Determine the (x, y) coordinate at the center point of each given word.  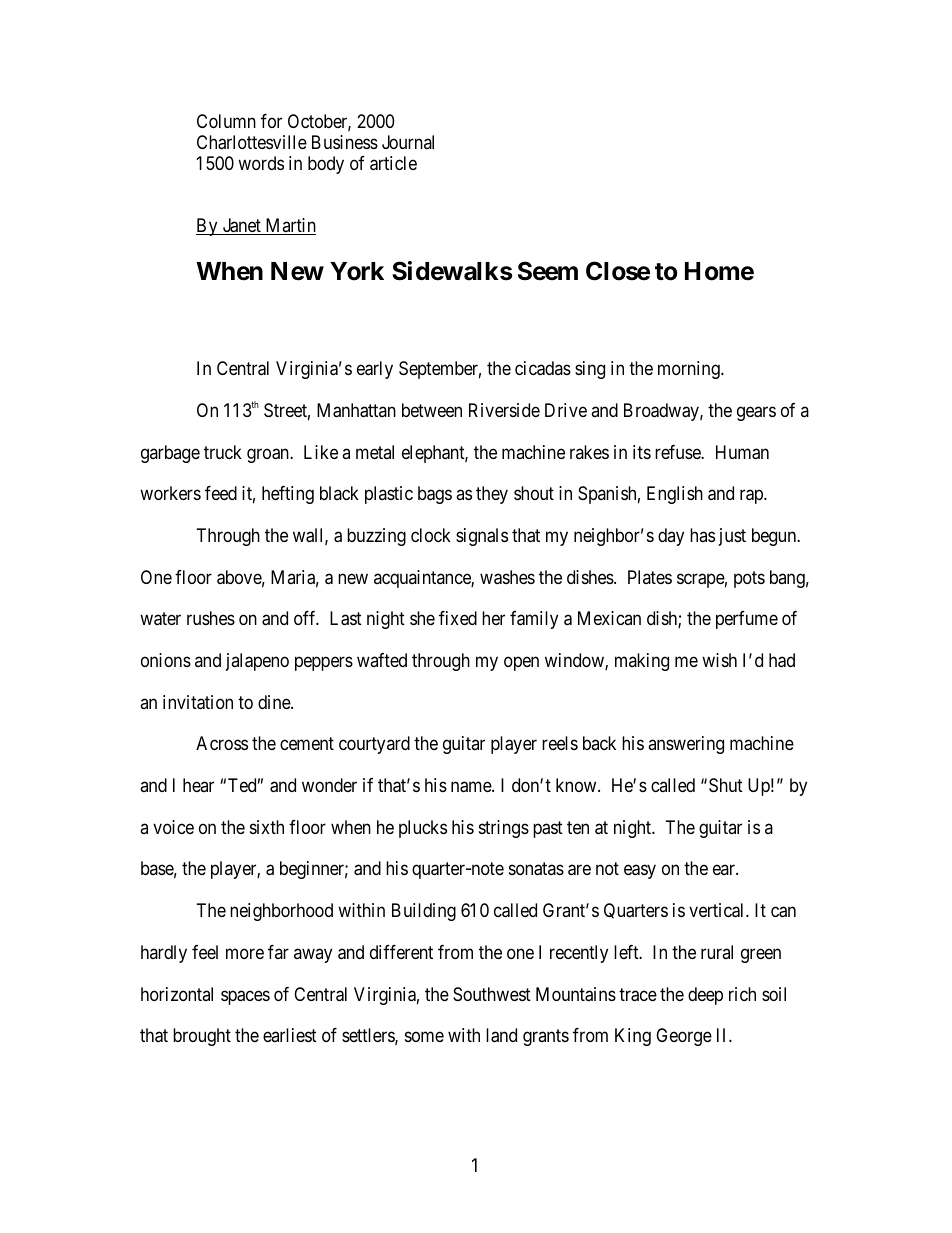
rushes (211, 618)
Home (719, 271)
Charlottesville (252, 142)
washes (507, 577)
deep (705, 996)
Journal (408, 142)
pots (749, 579)
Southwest (492, 994)
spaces (245, 997)
